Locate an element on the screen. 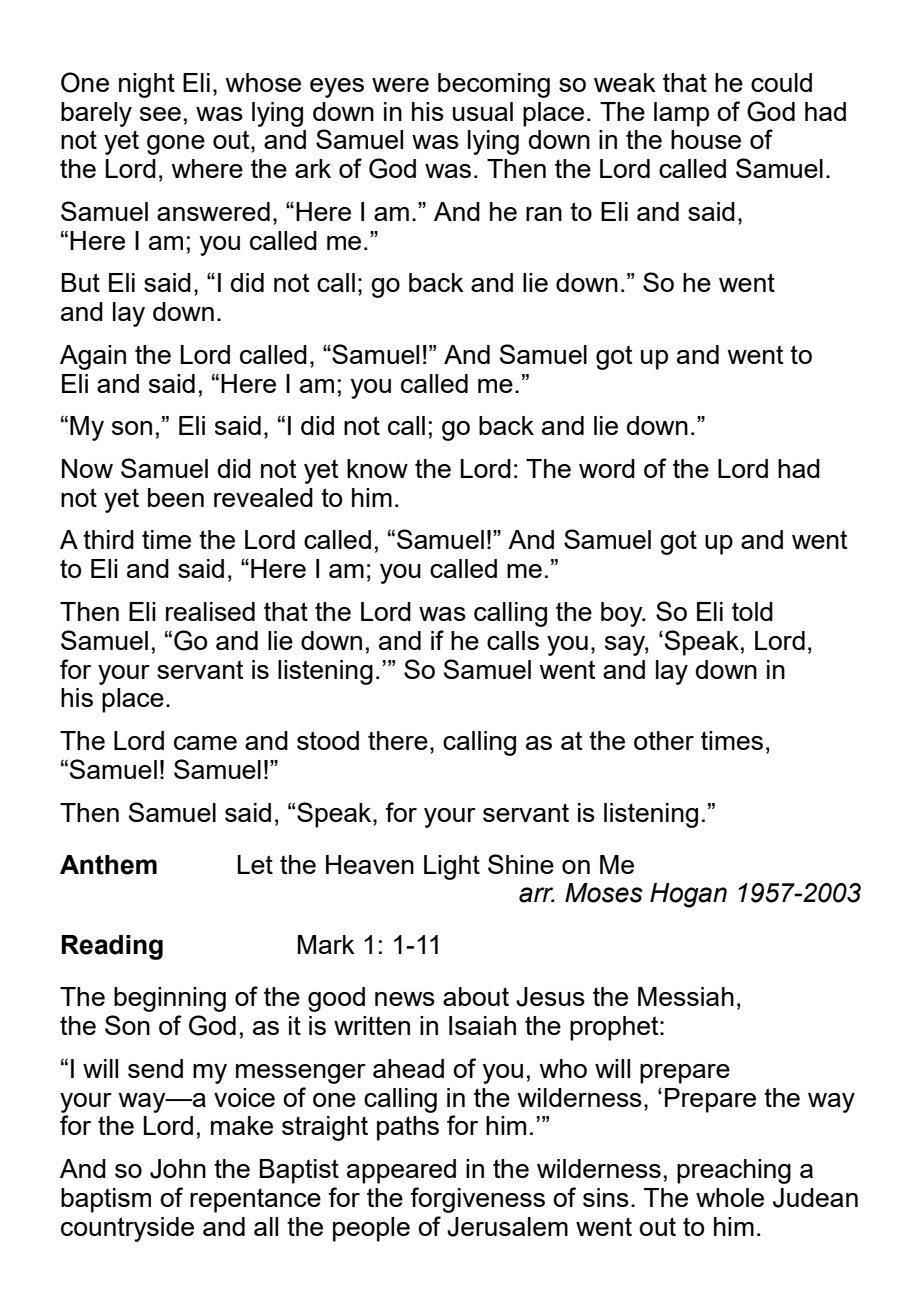  house is located at coordinates (706, 139).
